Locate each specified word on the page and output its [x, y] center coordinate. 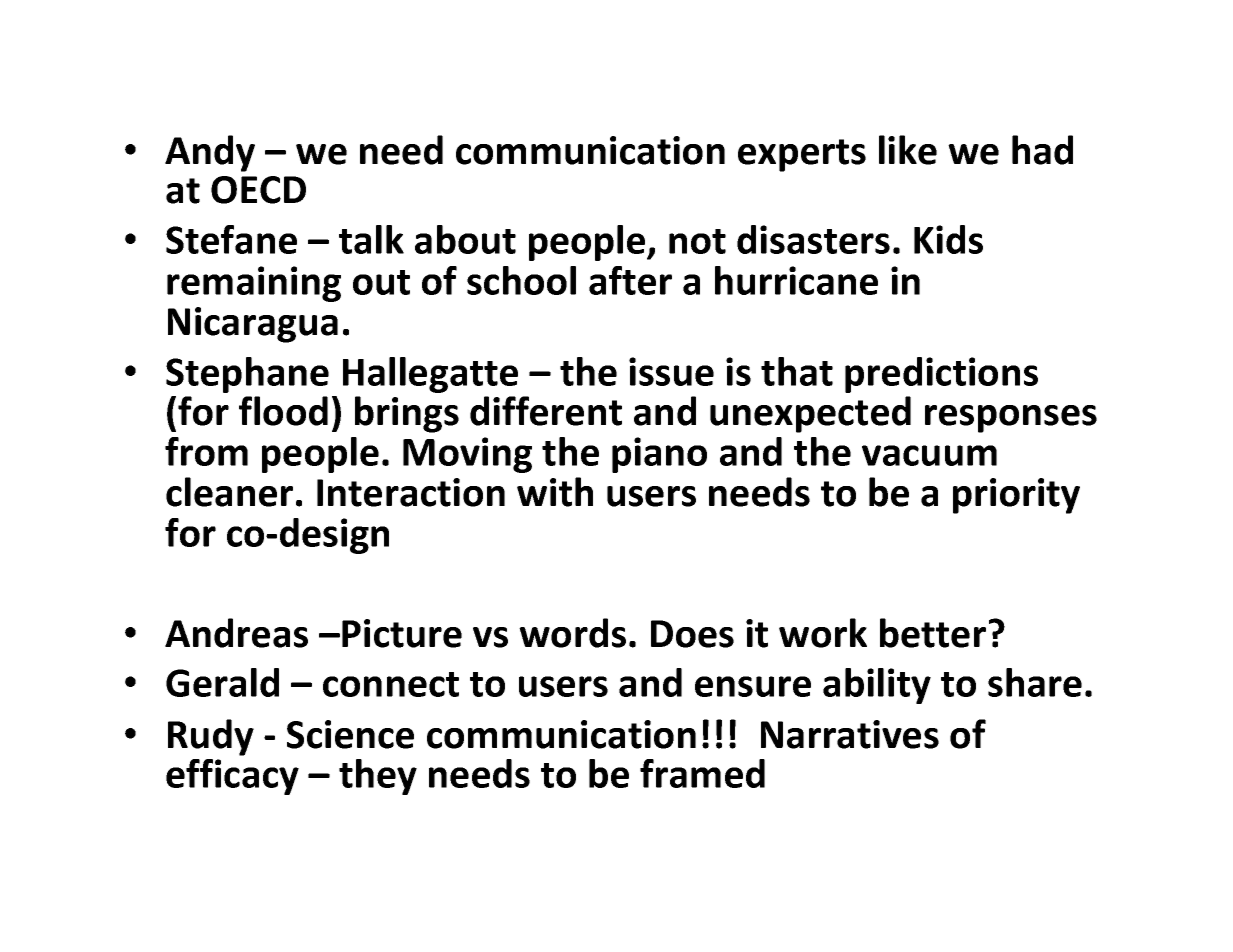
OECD [258, 190]
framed [702, 773]
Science [350, 734]
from [206, 451]
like [908, 150]
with [555, 492]
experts [802, 155]
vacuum [929, 455]
